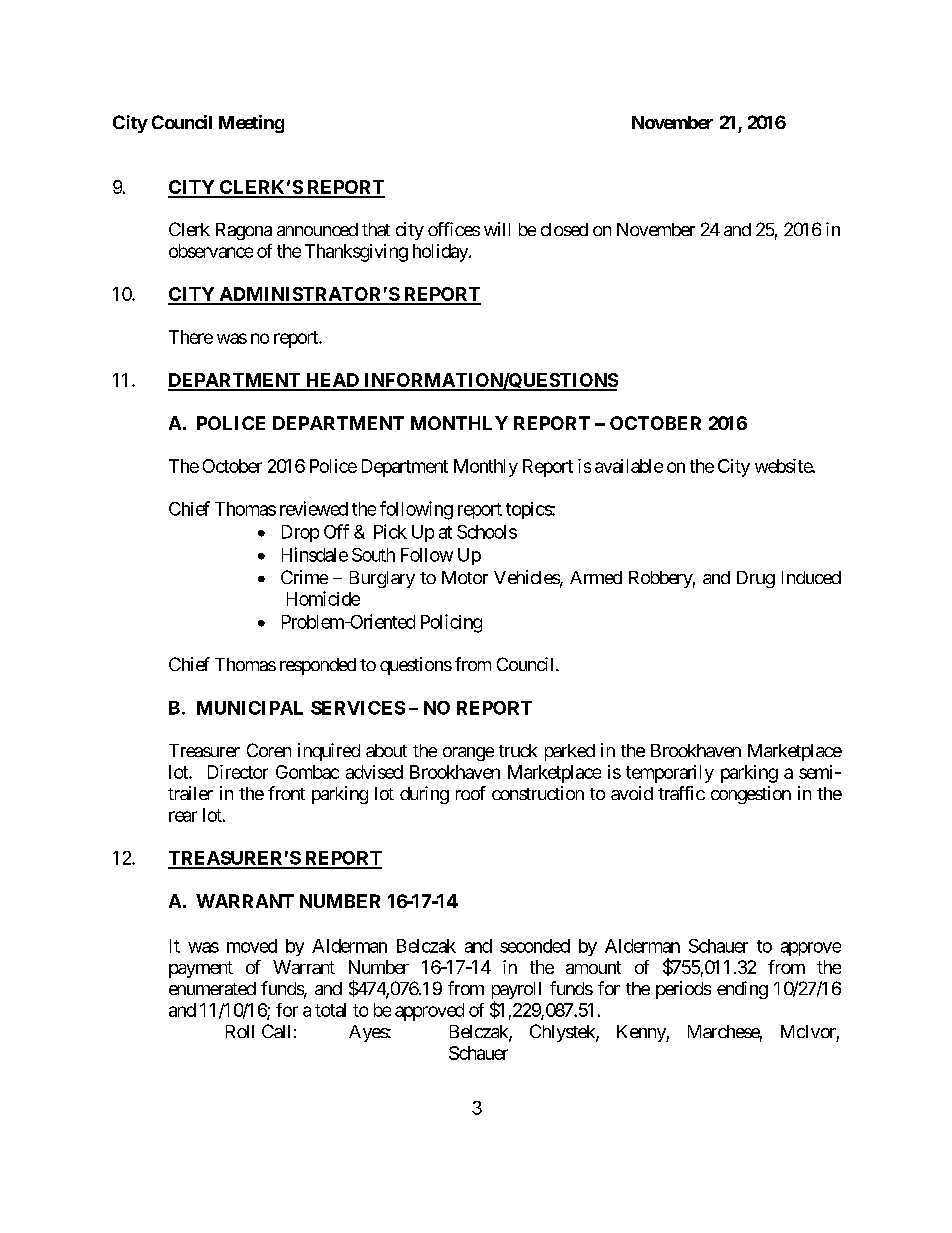  What do you see at coordinates (276, 1031) in the screenshot?
I see `Call` at bounding box center [276, 1031].
